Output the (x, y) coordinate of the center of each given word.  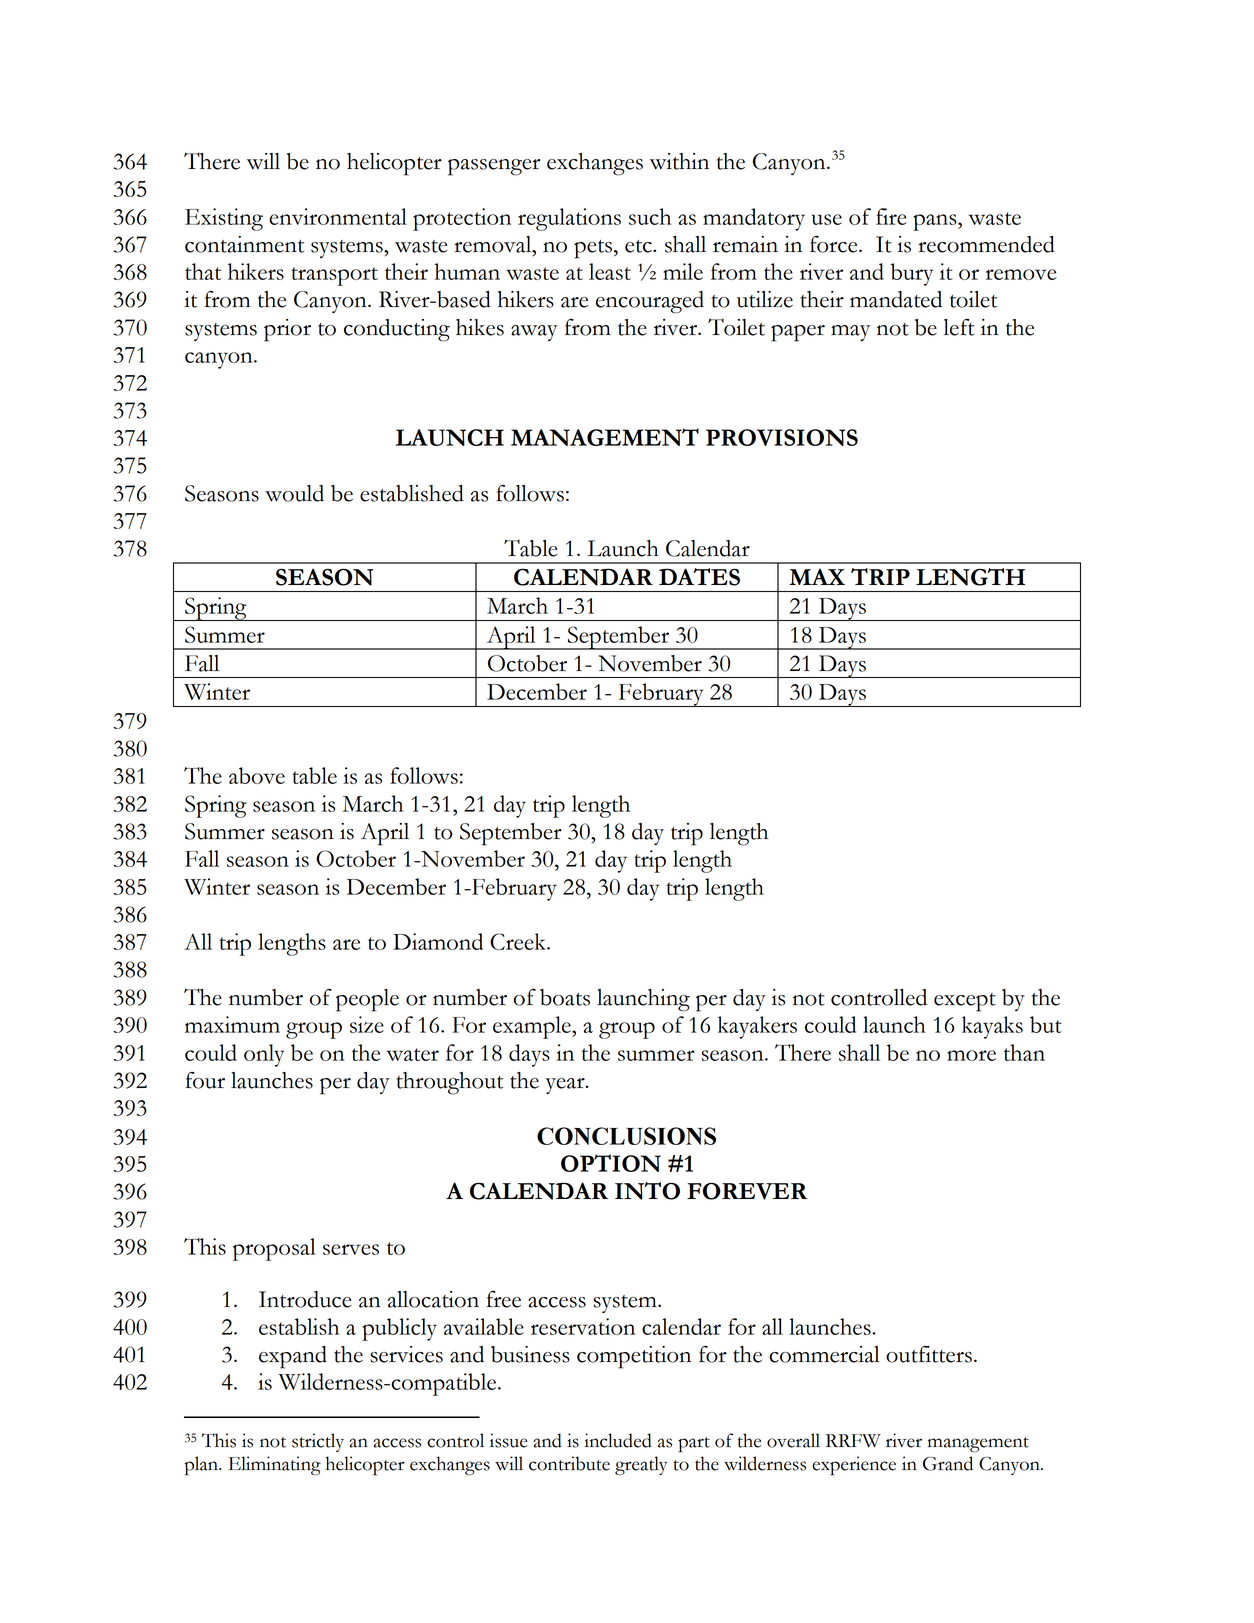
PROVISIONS (782, 437)
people (367, 1000)
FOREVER (747, 1191)
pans (936, 222)
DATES (699, 577)
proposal (274, 1249)
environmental (338, 216)
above (257, 775)
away (534, 333)
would (294, 493)
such (650, 216)
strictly (318, 1442)
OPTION (611, 1163)
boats (565, 997)
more (971, 1055)
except (965, 1002)
